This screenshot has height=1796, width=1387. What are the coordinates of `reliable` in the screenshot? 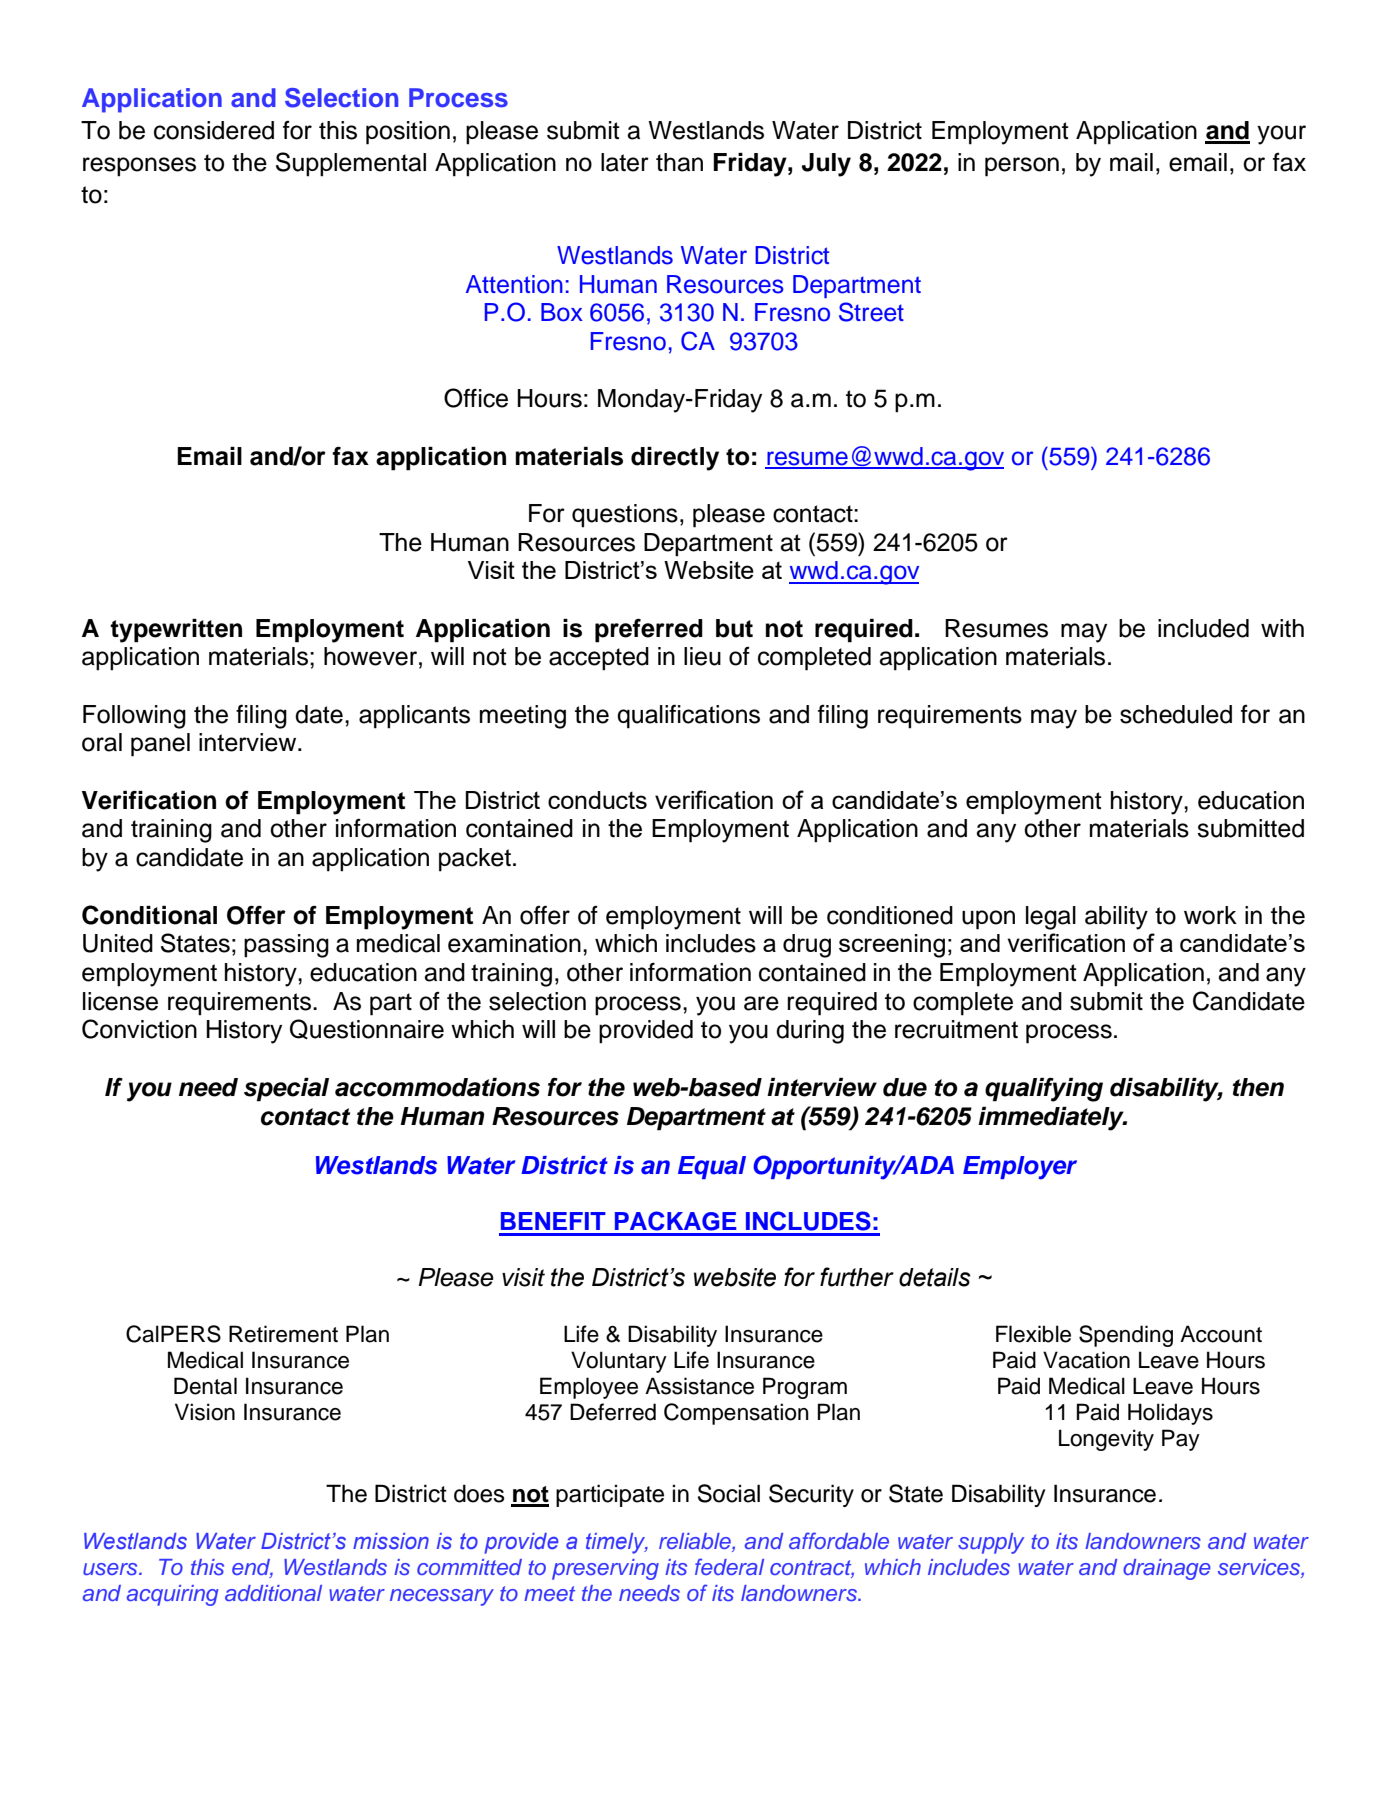 It's located at (696, 1542).
